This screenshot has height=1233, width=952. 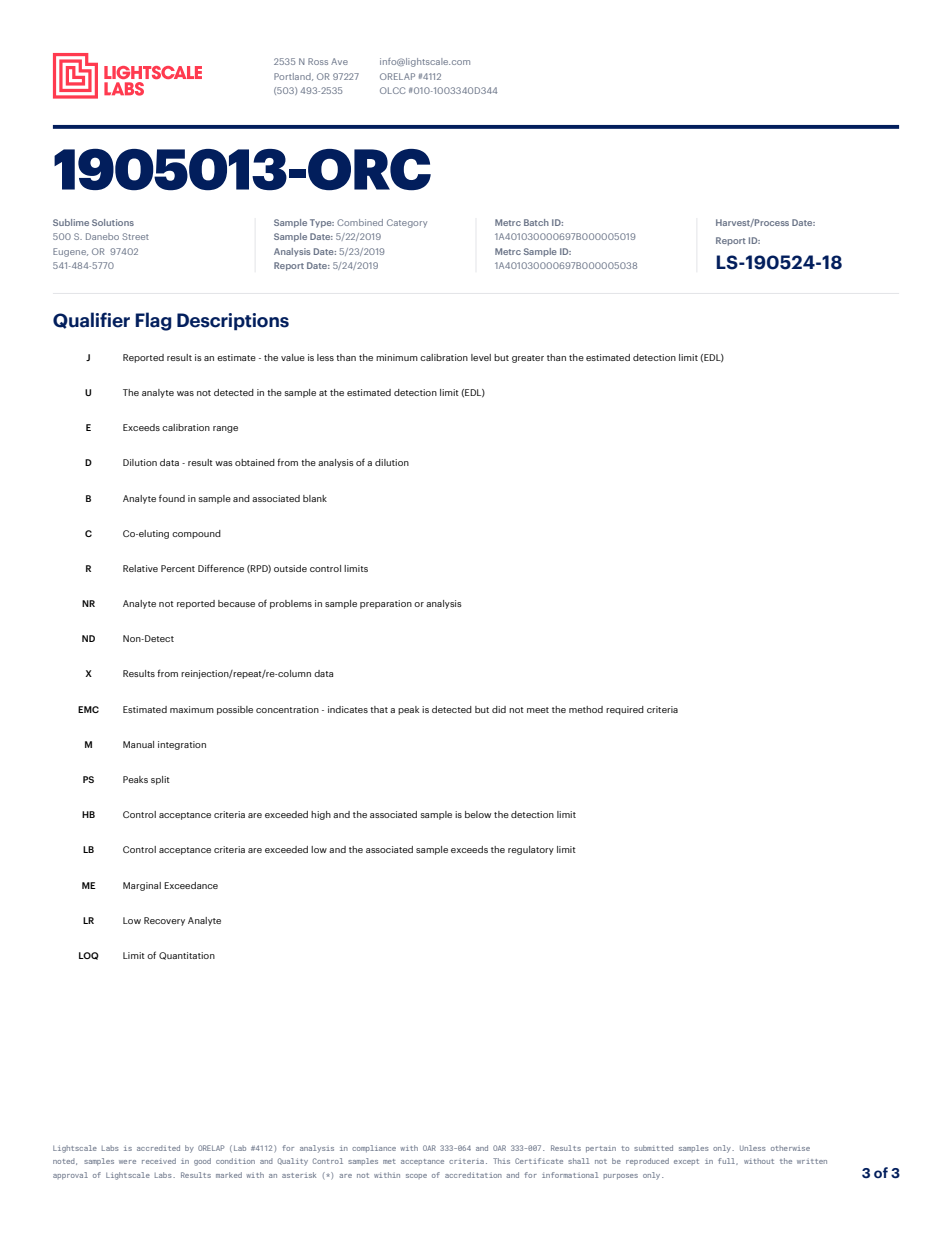 I want to click on scope, so click(x=416, y=1176).
